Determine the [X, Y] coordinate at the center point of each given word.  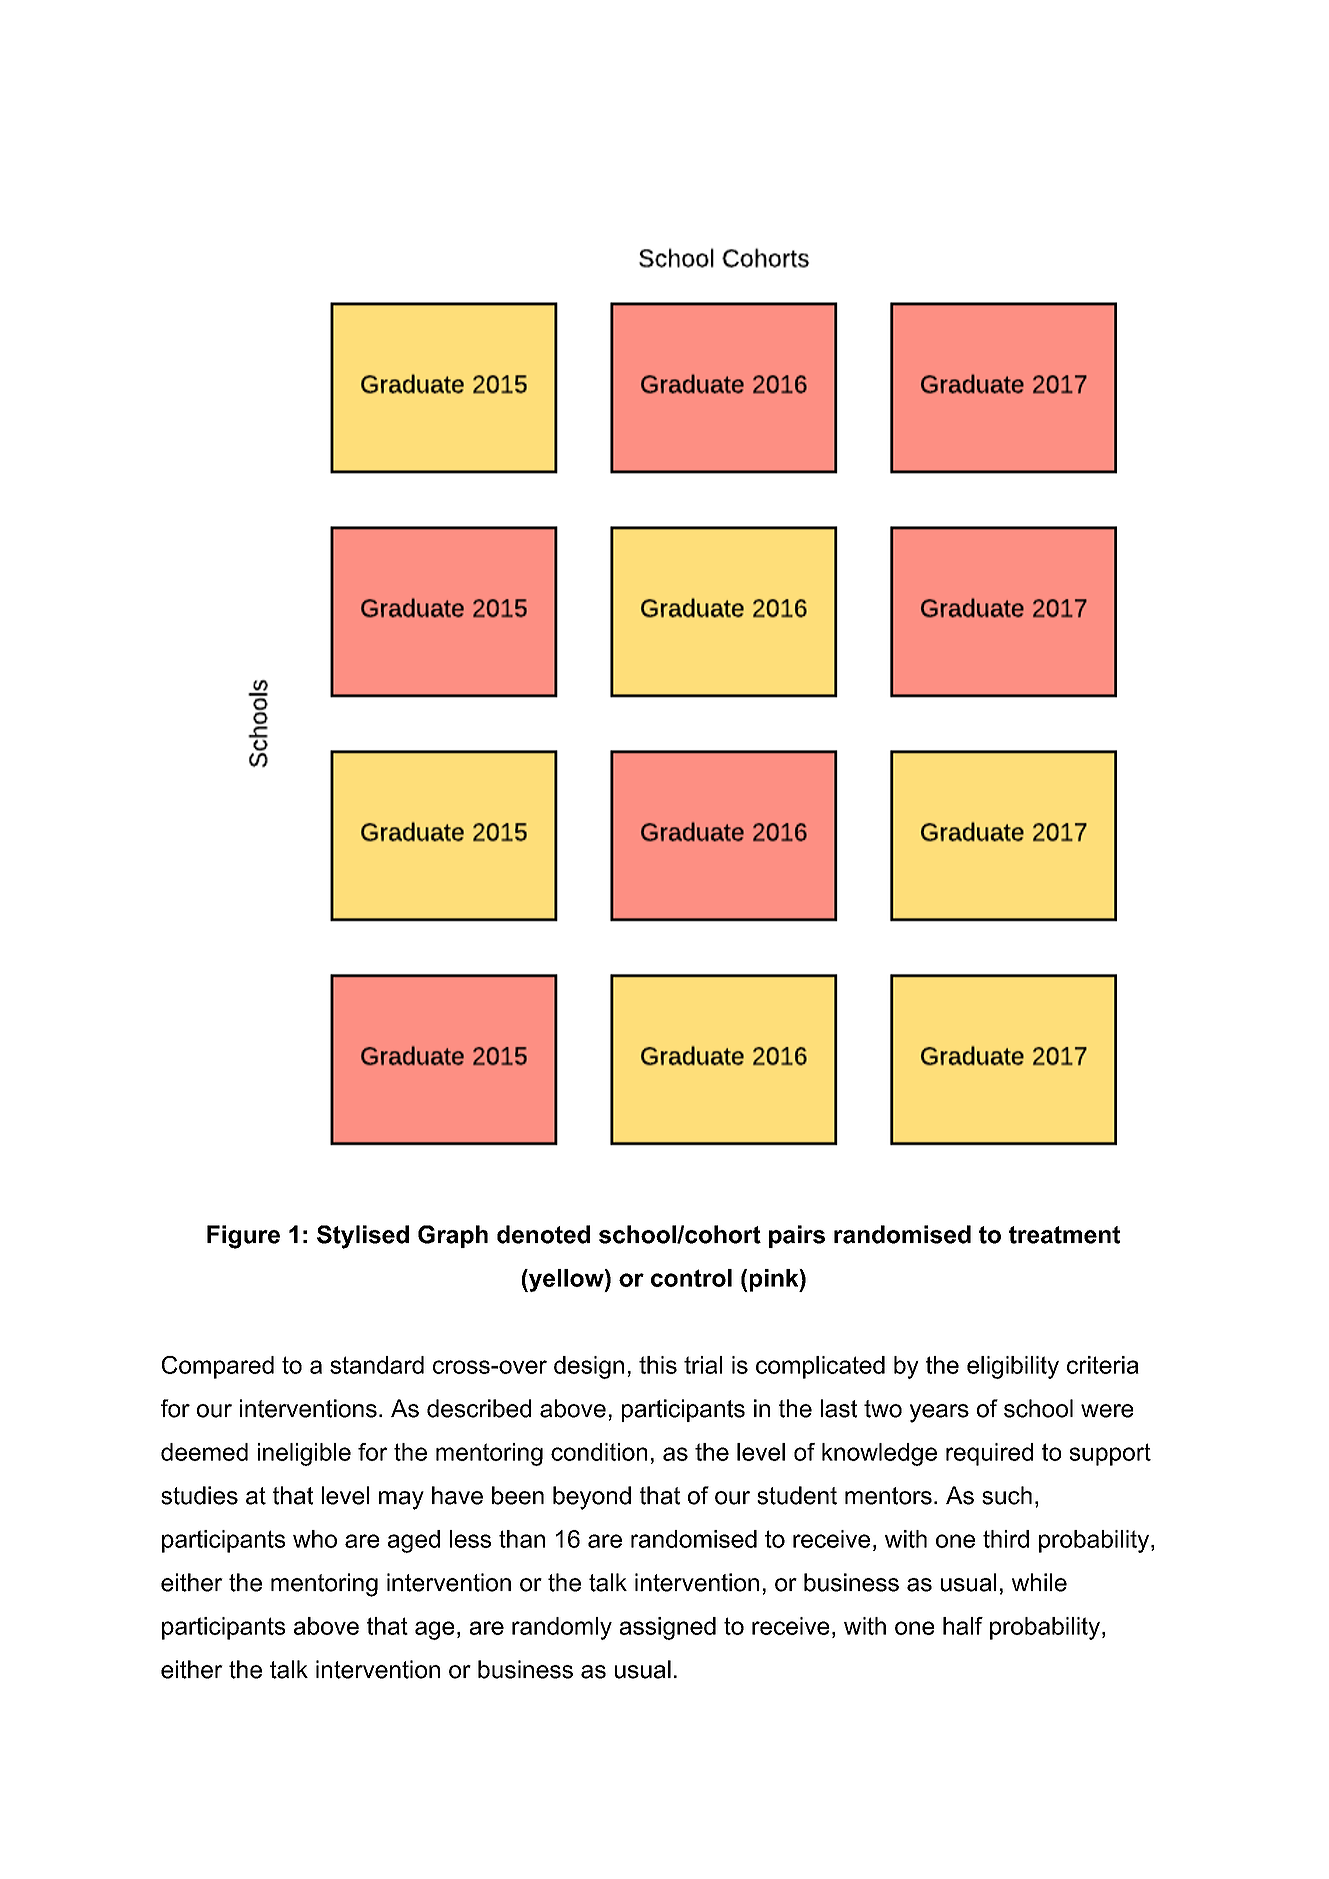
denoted [543, 1234]
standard [377, 1365]
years [939, 1413]
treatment [1064, 1235]
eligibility [1013, 1367]
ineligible [304, 1454]
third [1006, 1539]
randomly [562, 1628]
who [315, 1539]
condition [599, 1452]
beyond [592, 1498]
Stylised [363, 1237]
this [658, 1365]
